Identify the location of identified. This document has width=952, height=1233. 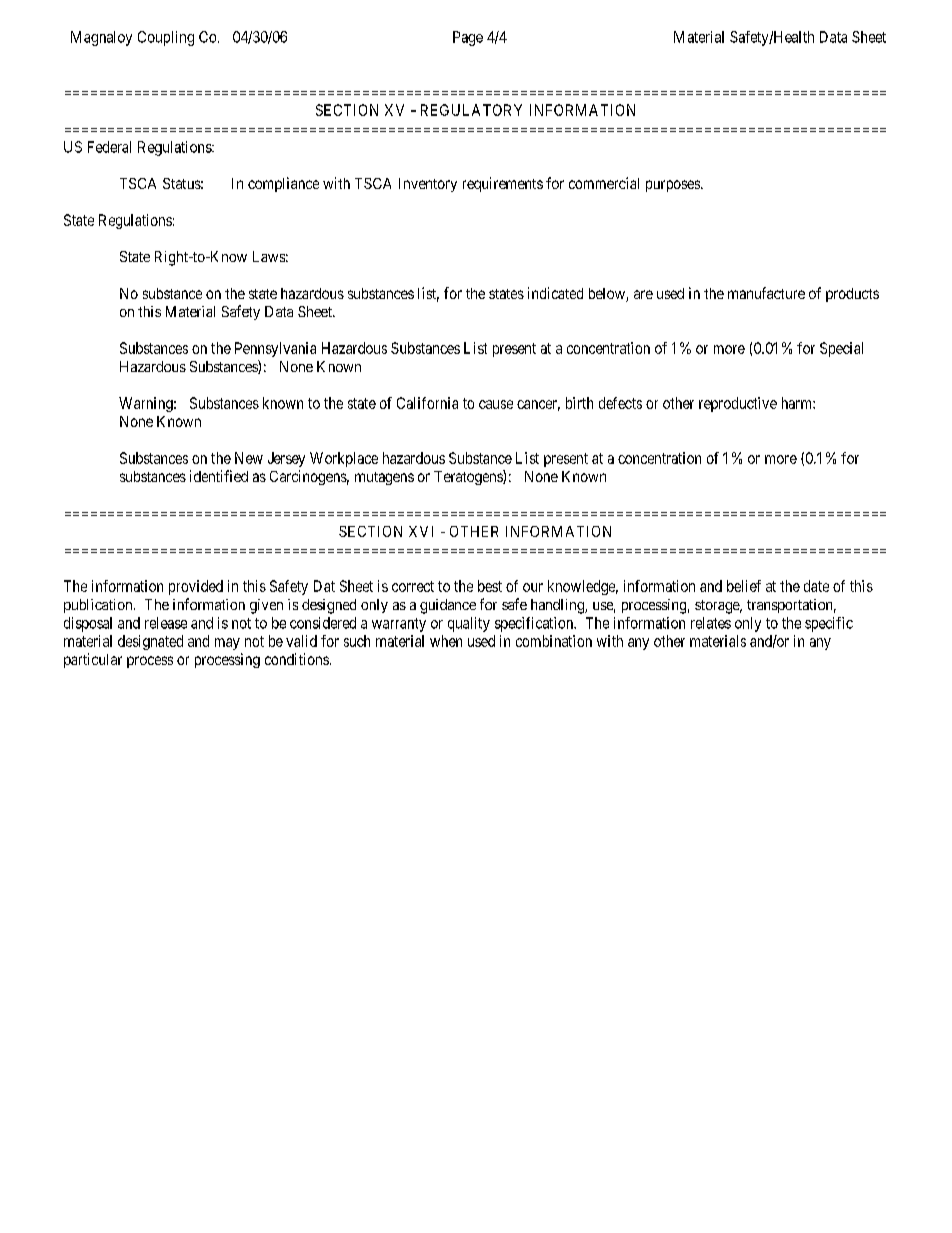
(219, 476).
